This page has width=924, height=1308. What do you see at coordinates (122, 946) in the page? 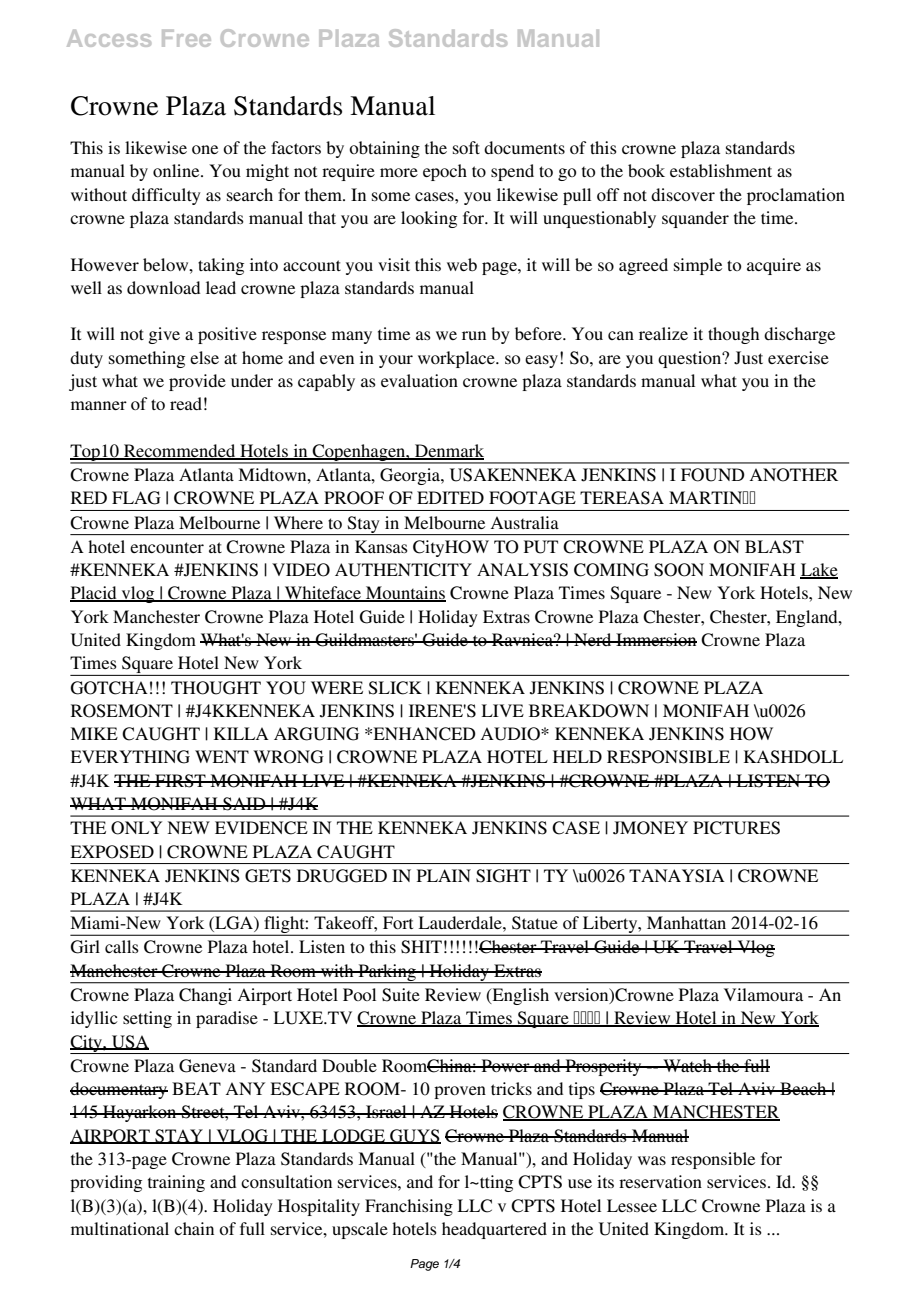
I see `calls` at bounding box center [122, 946].
